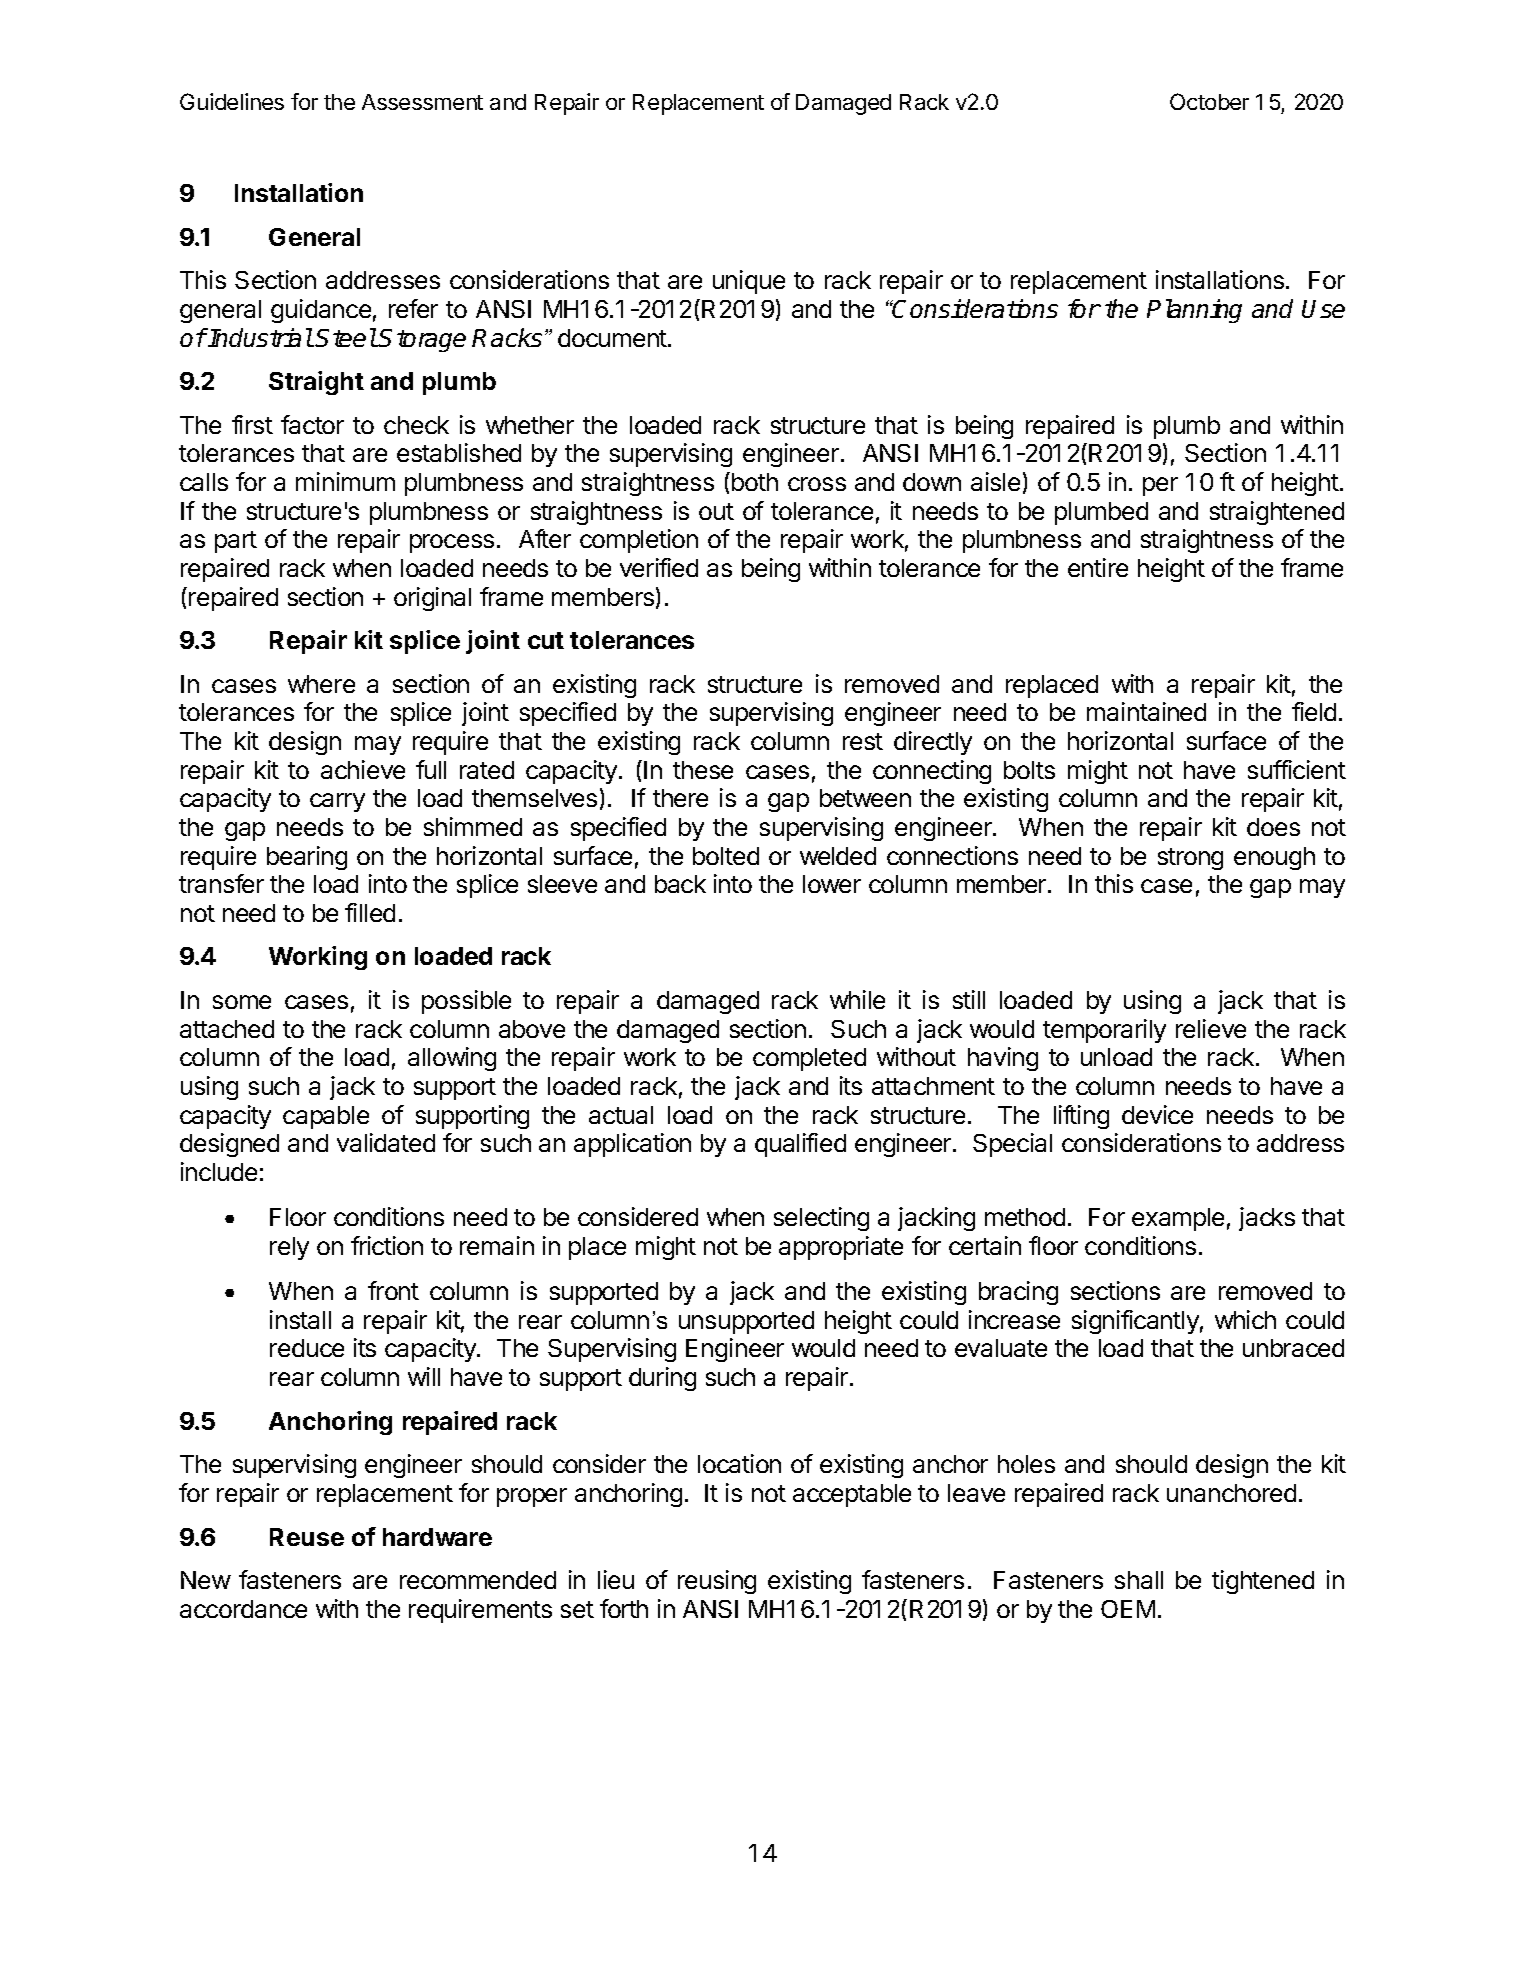 The width and height of the image is (1524, 1972). Describe the element at coordinates (1157, 1114) in the image. I see `device` at that location.
